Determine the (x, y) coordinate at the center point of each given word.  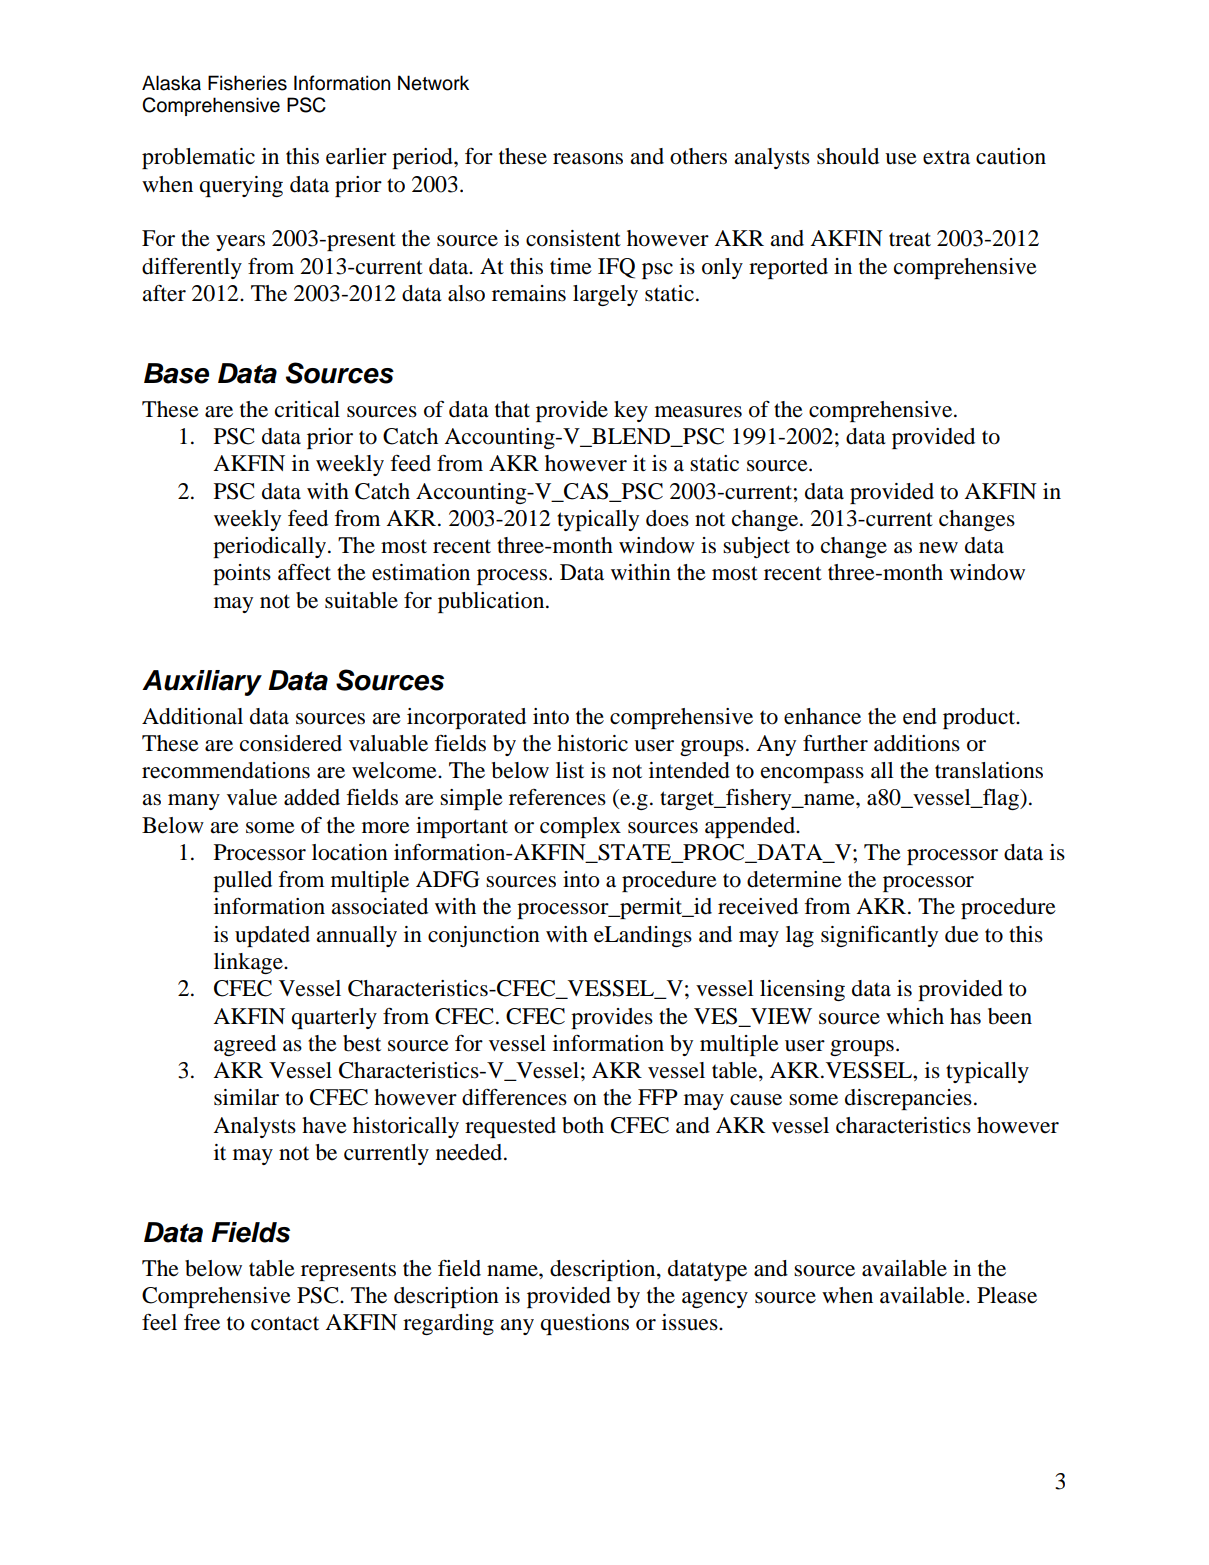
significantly (879, 936)
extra (946, 157)
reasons (588, 159)
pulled (242, 881)
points (242, 574)
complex (580, 827)
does (667, 518)
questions (585, 1324)
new (938, 548)
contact (285, 1323)
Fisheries (247, 83)
